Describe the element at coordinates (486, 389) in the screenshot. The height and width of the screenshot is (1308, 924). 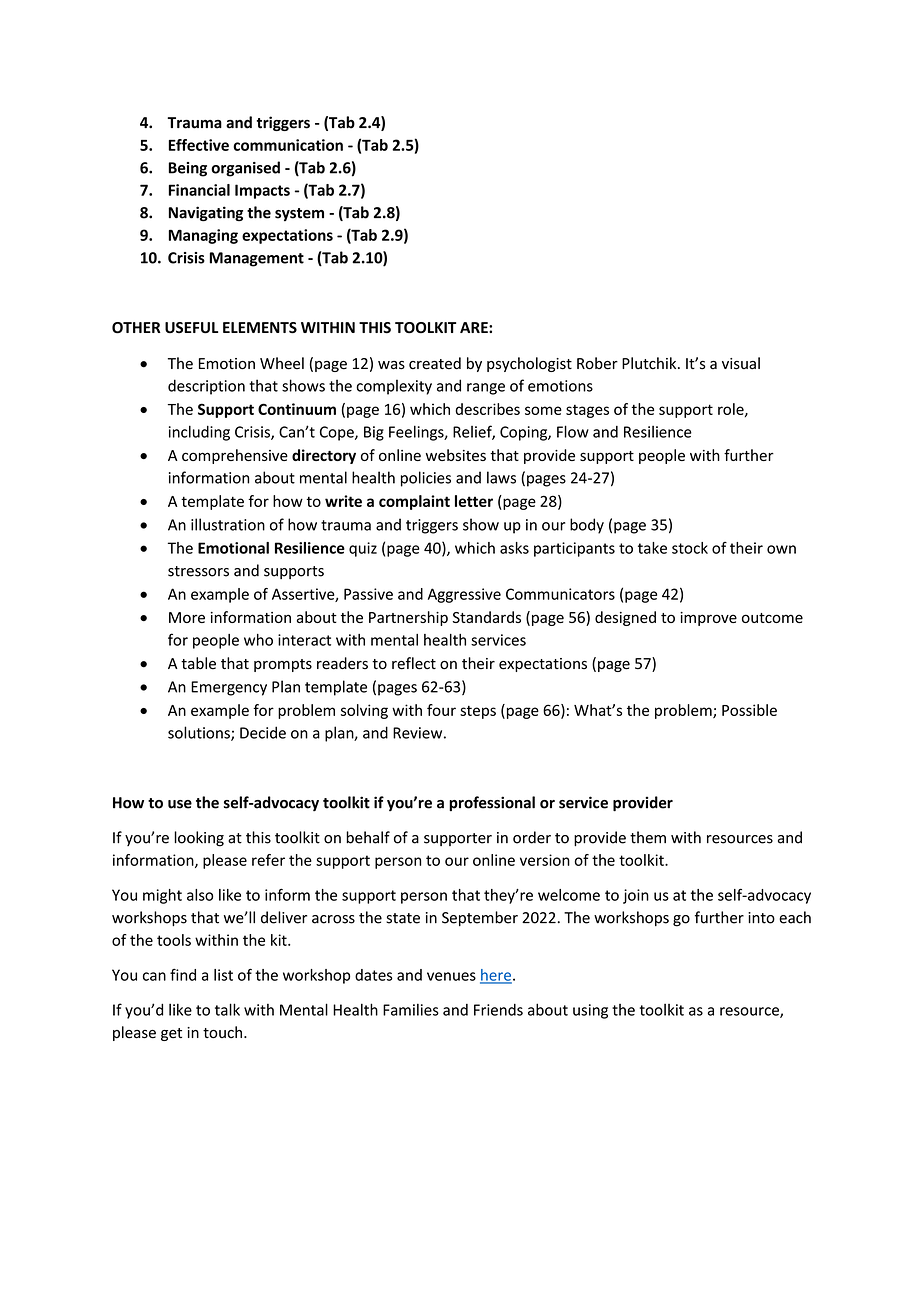
I see `range` at that location.
